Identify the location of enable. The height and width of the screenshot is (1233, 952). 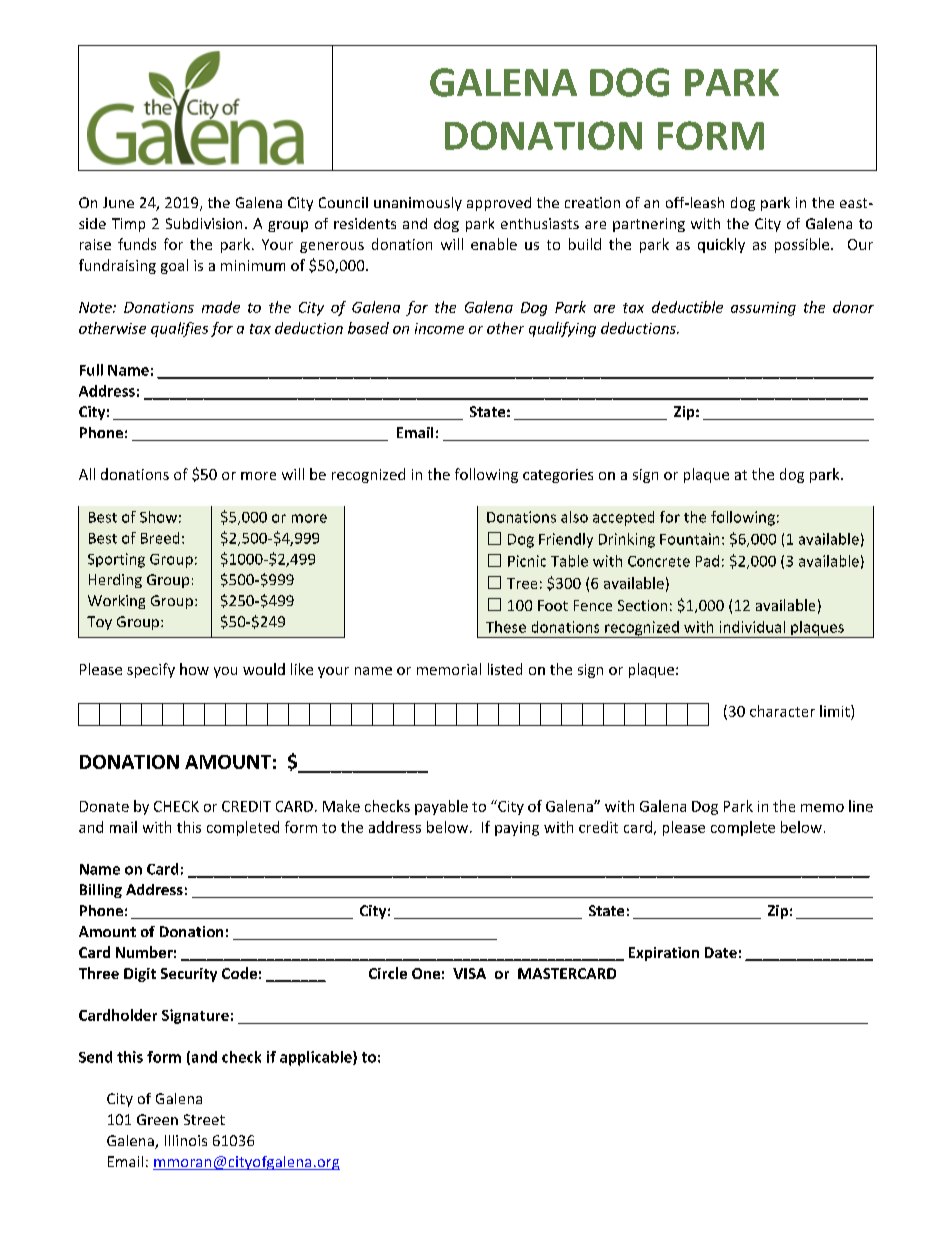
(494, 244).
